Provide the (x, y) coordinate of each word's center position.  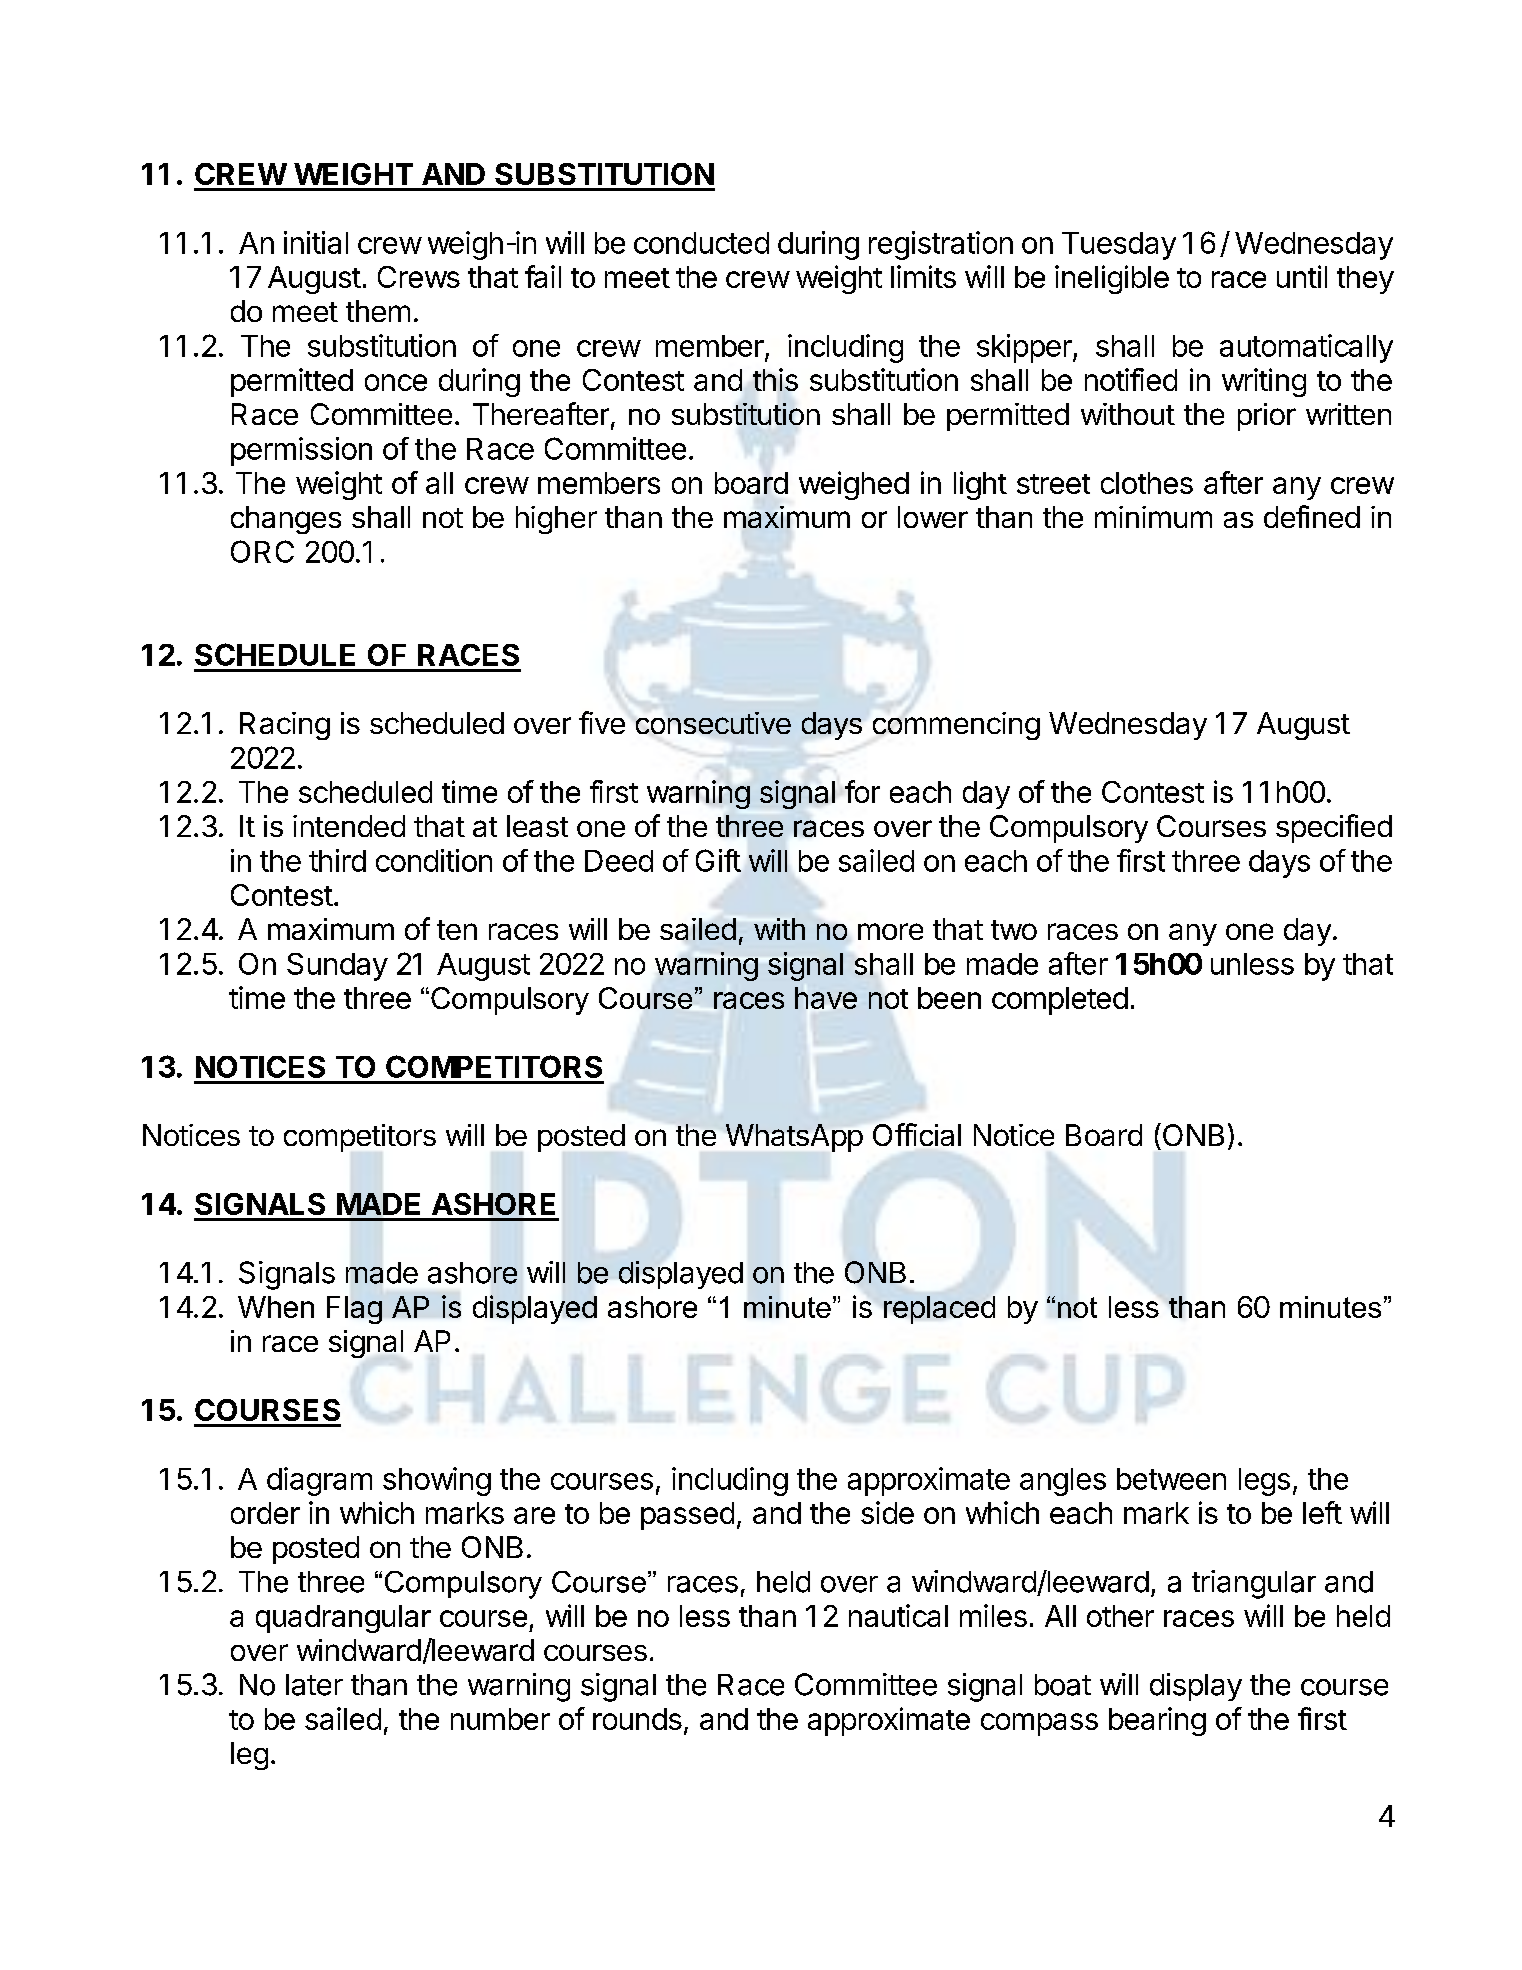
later (314, 1685)
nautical (898, 1615)
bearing (1157, 1721)
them (378, 311)
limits (923, 276)
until (1302, 276)
